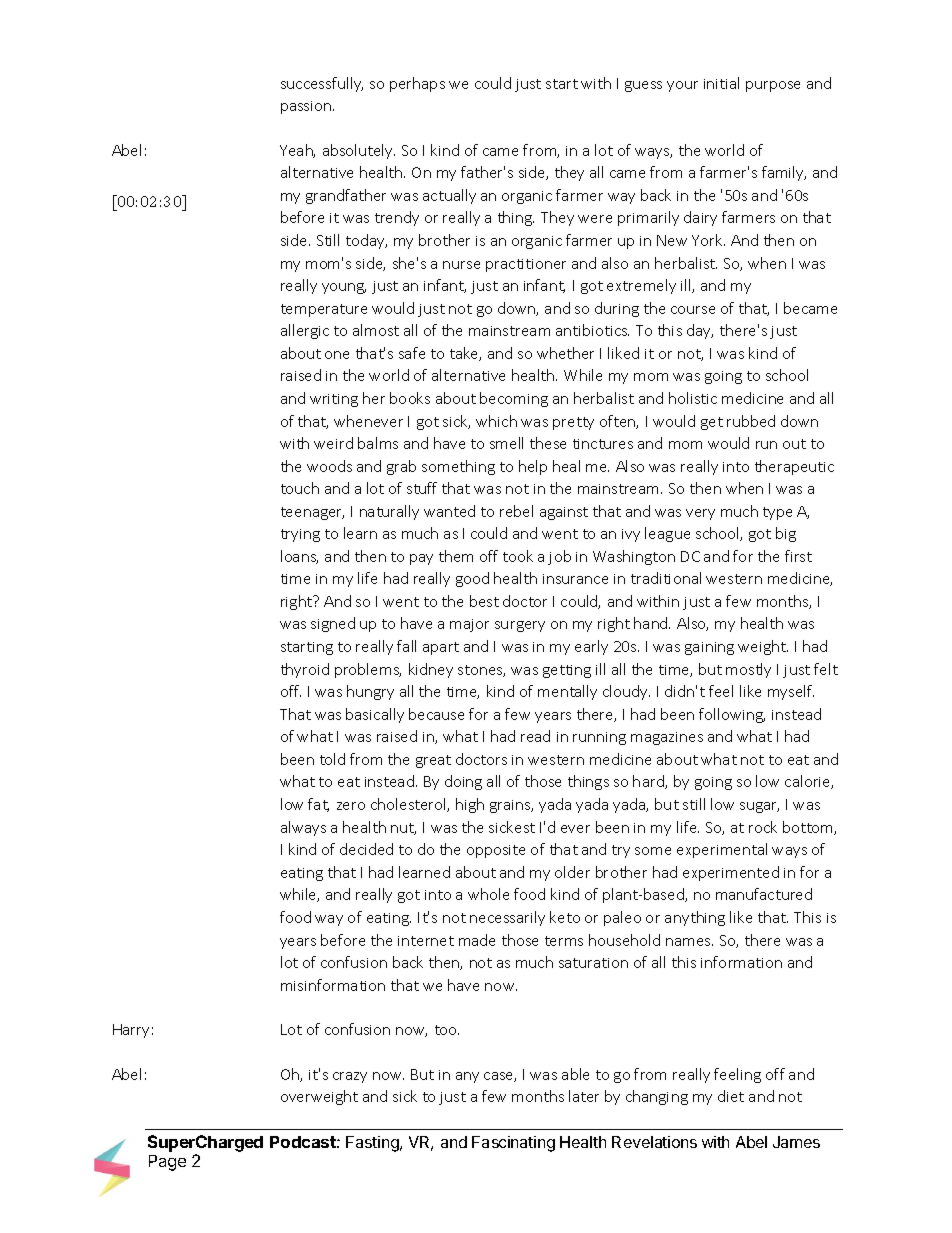 The width and height of the image is (952, 1233). Describe the element at coordinates (461, 265) in the image. I see `nurse` at that location.
